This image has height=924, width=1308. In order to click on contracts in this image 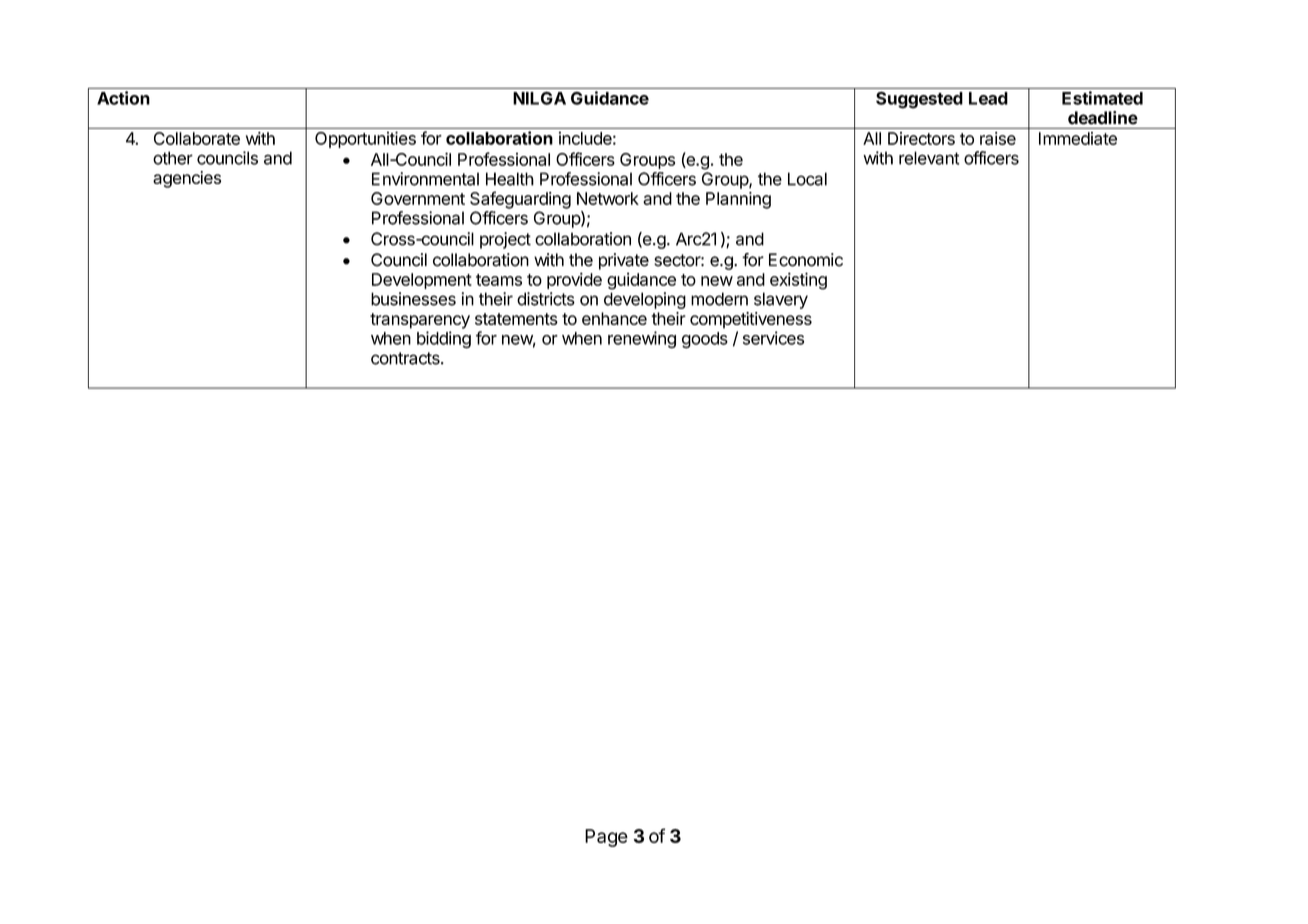, I will do `click(406, 358)`.
